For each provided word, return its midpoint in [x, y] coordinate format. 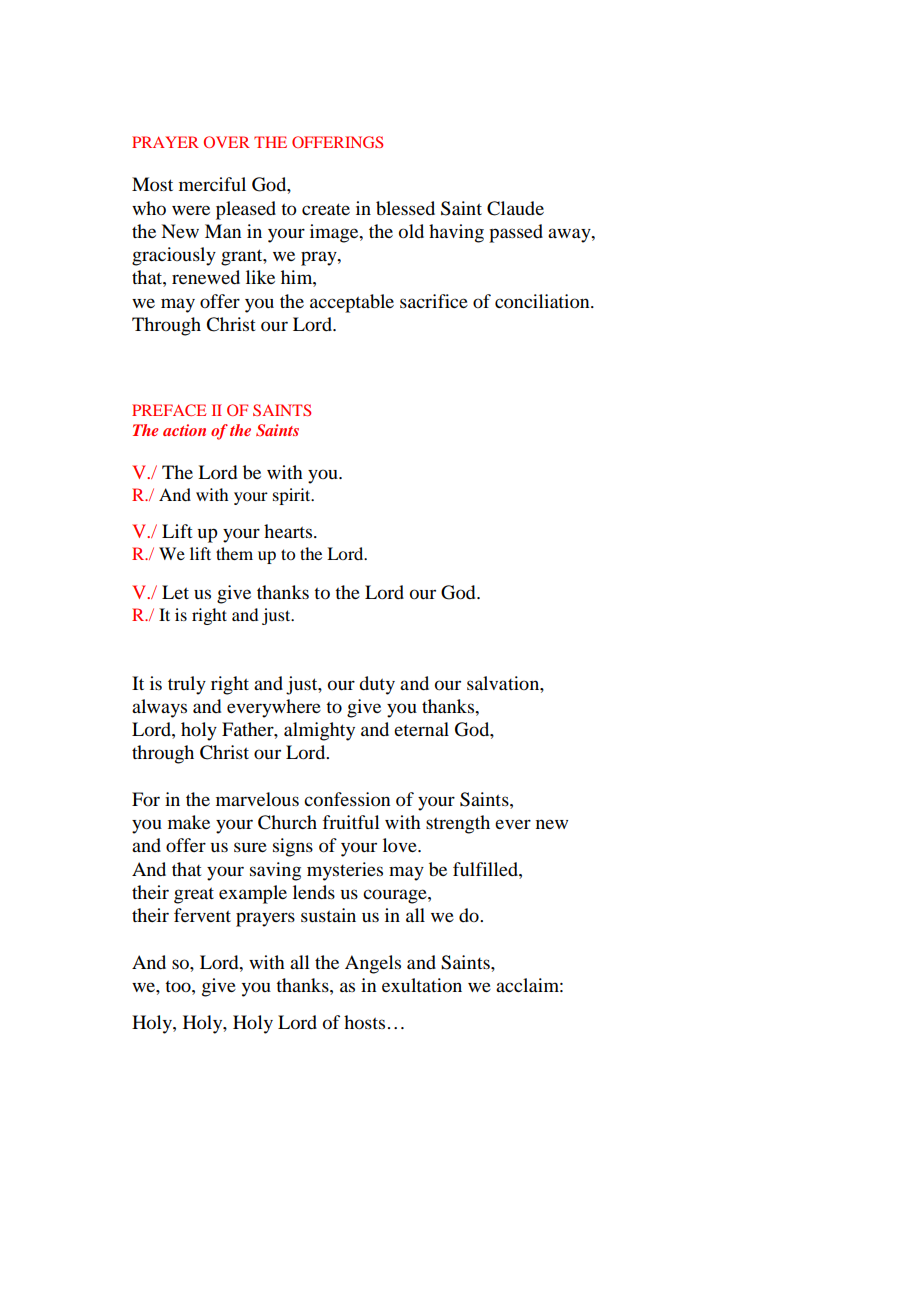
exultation [422, 985]
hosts [364, 1022]
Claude [515, 208]
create [326, 209]
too [179, 986]
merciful [212, 184]
